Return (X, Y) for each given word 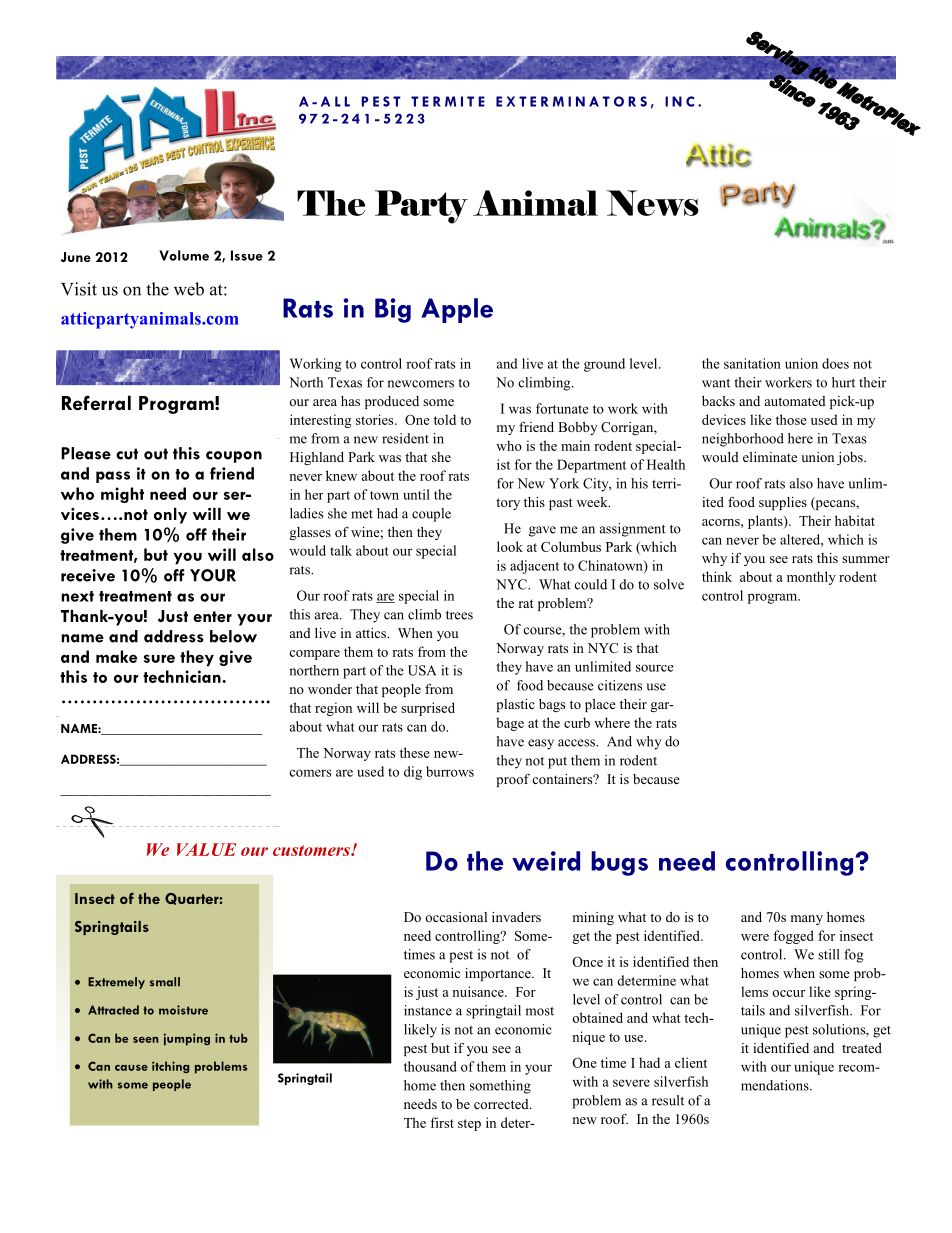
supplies (783, 503)
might (122, 495)
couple (431, 515)
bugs (619, 863)
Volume (184, 255)
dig (413, 773)
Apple (457, 310)
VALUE (206, 849)
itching (170, 1067)
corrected (502, 1104)
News (653, 203)
